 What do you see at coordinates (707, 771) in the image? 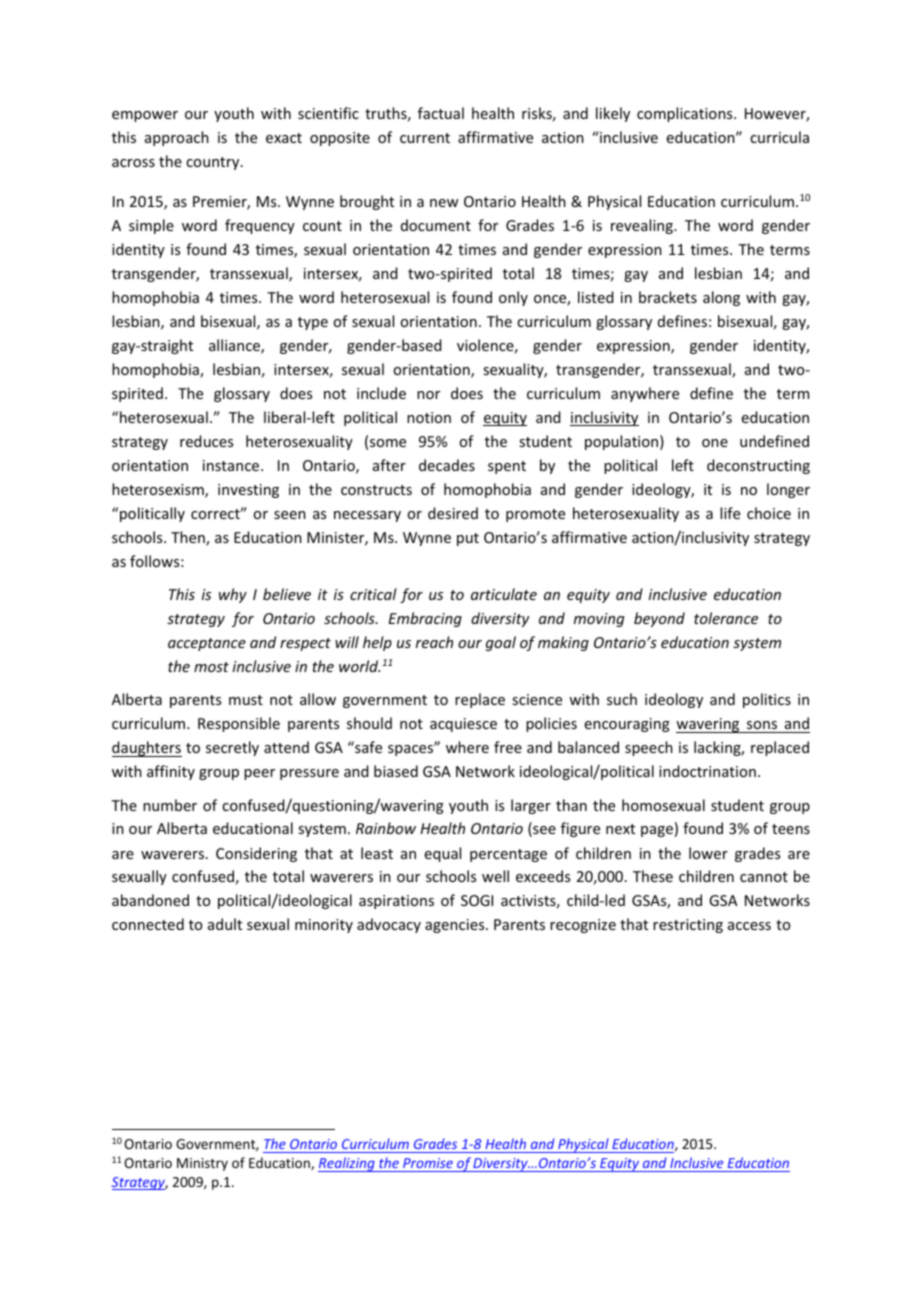
I see `indoctrination` at bounding box center [707, 771].
